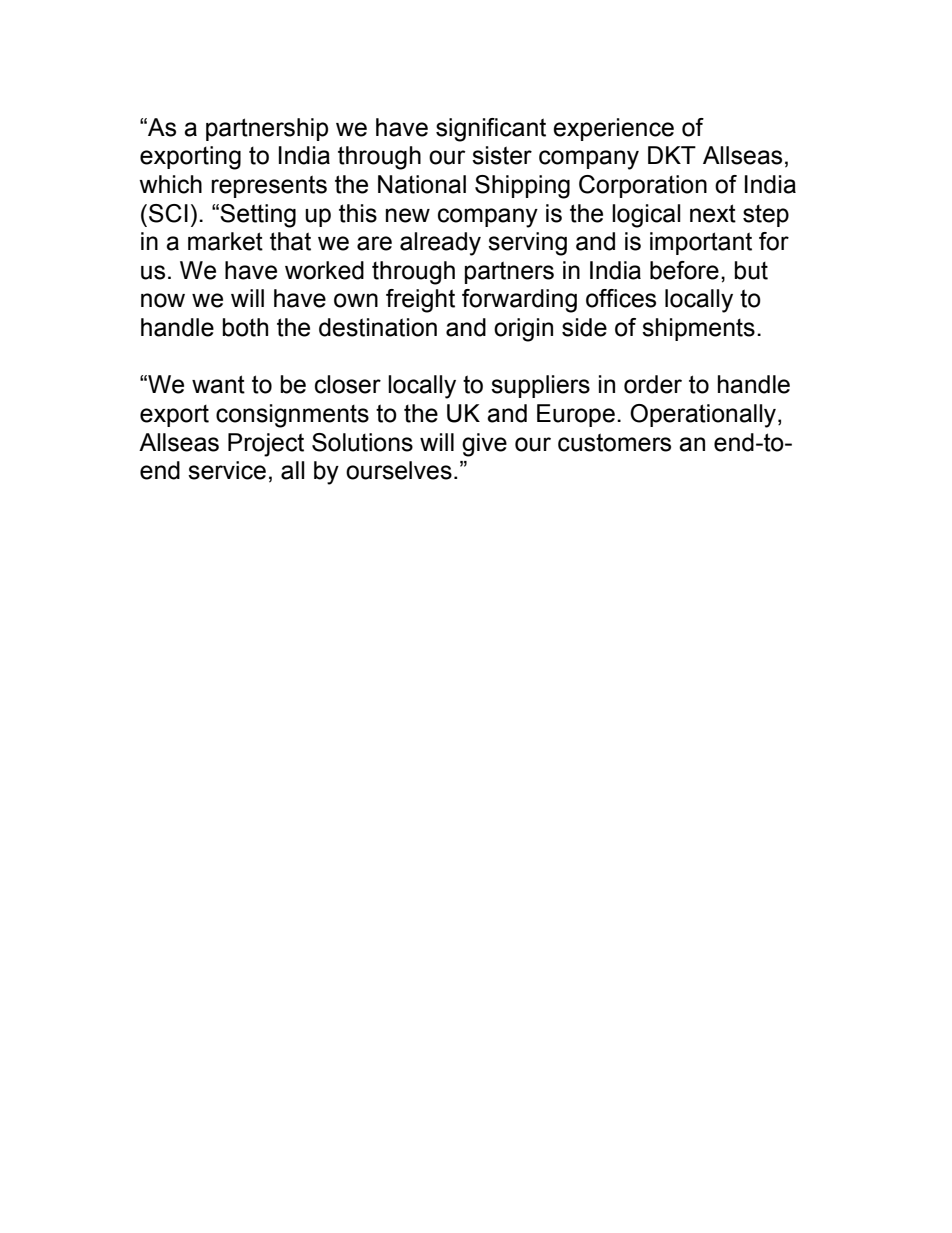 This screenshot has height=1233, width=952. I want to click on order, so click(653, 384).
